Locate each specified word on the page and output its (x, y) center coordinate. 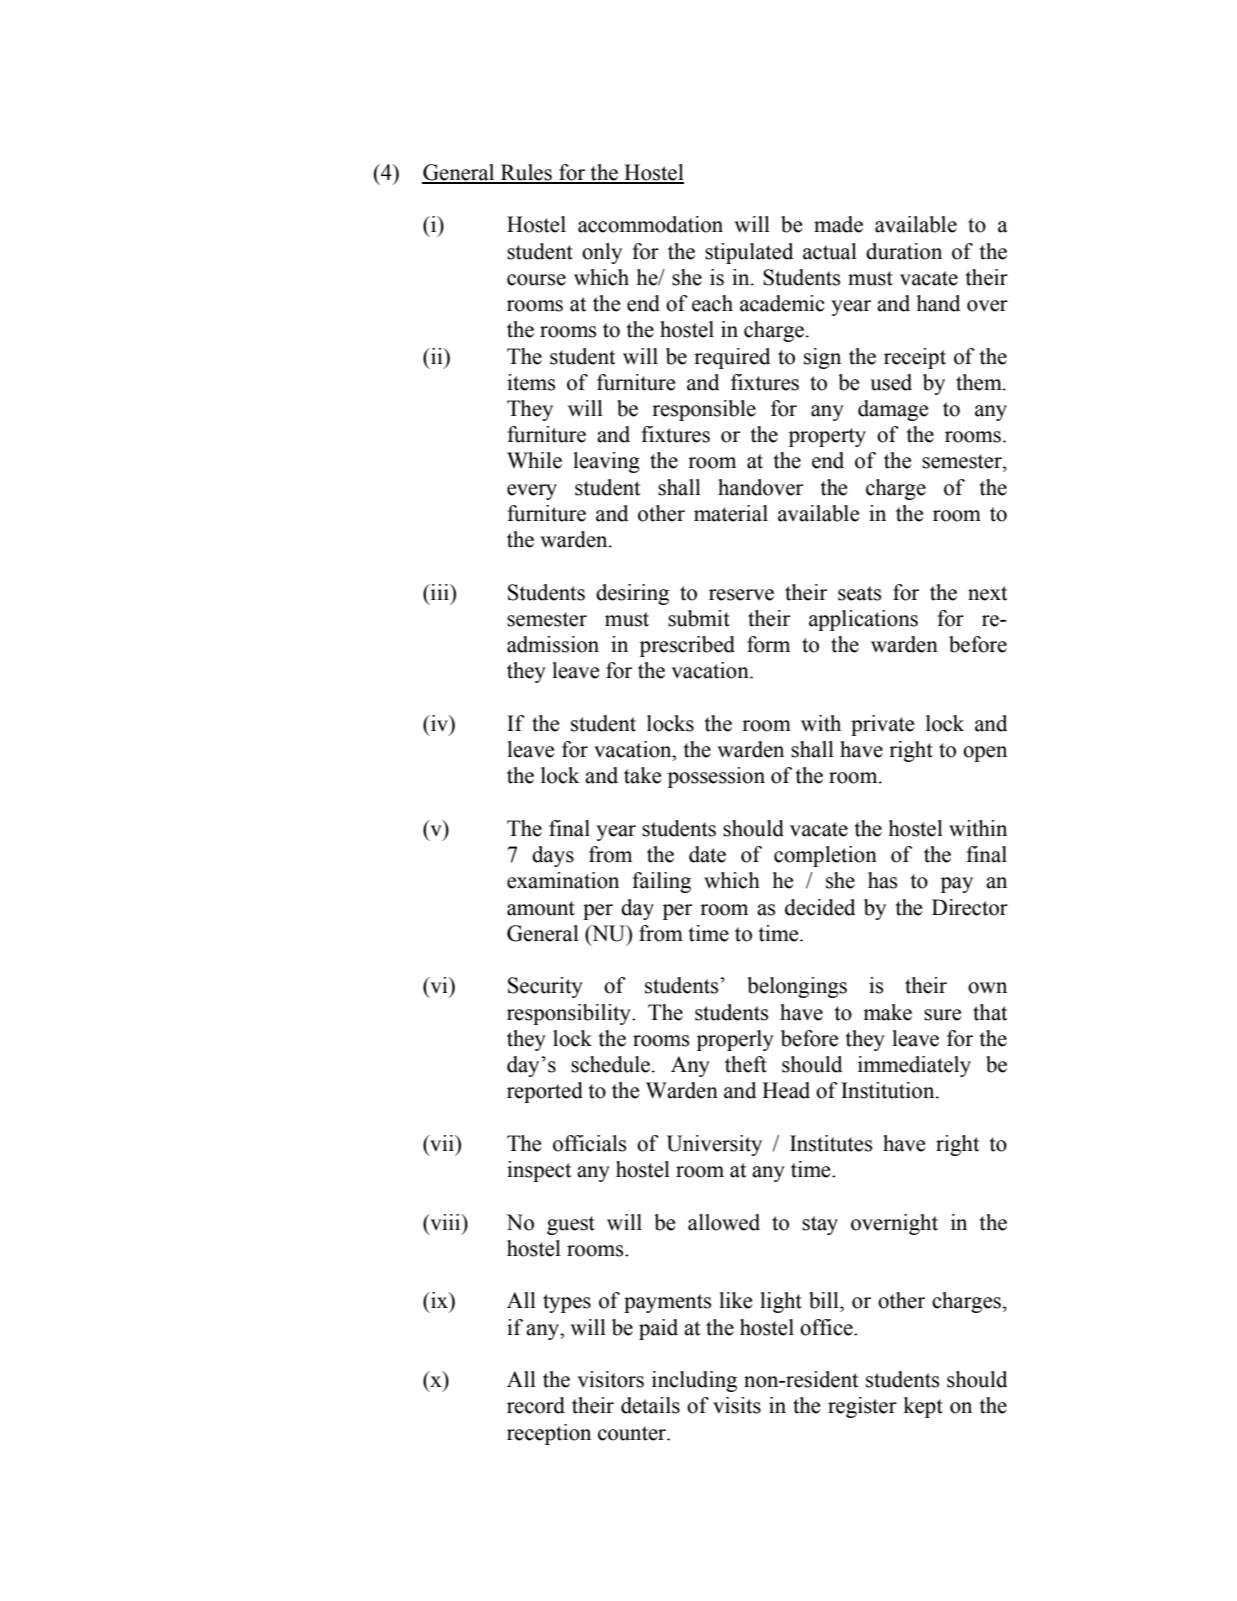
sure (942, 1015)
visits (737, 1405)
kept (923, 1407)
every (532, 492)
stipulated (749, 253)
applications (863, 620)
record (536, 1405)
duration (904, 251)
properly (735, 1040)
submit (699, 618)
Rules (526, 173)
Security (545, 987)
